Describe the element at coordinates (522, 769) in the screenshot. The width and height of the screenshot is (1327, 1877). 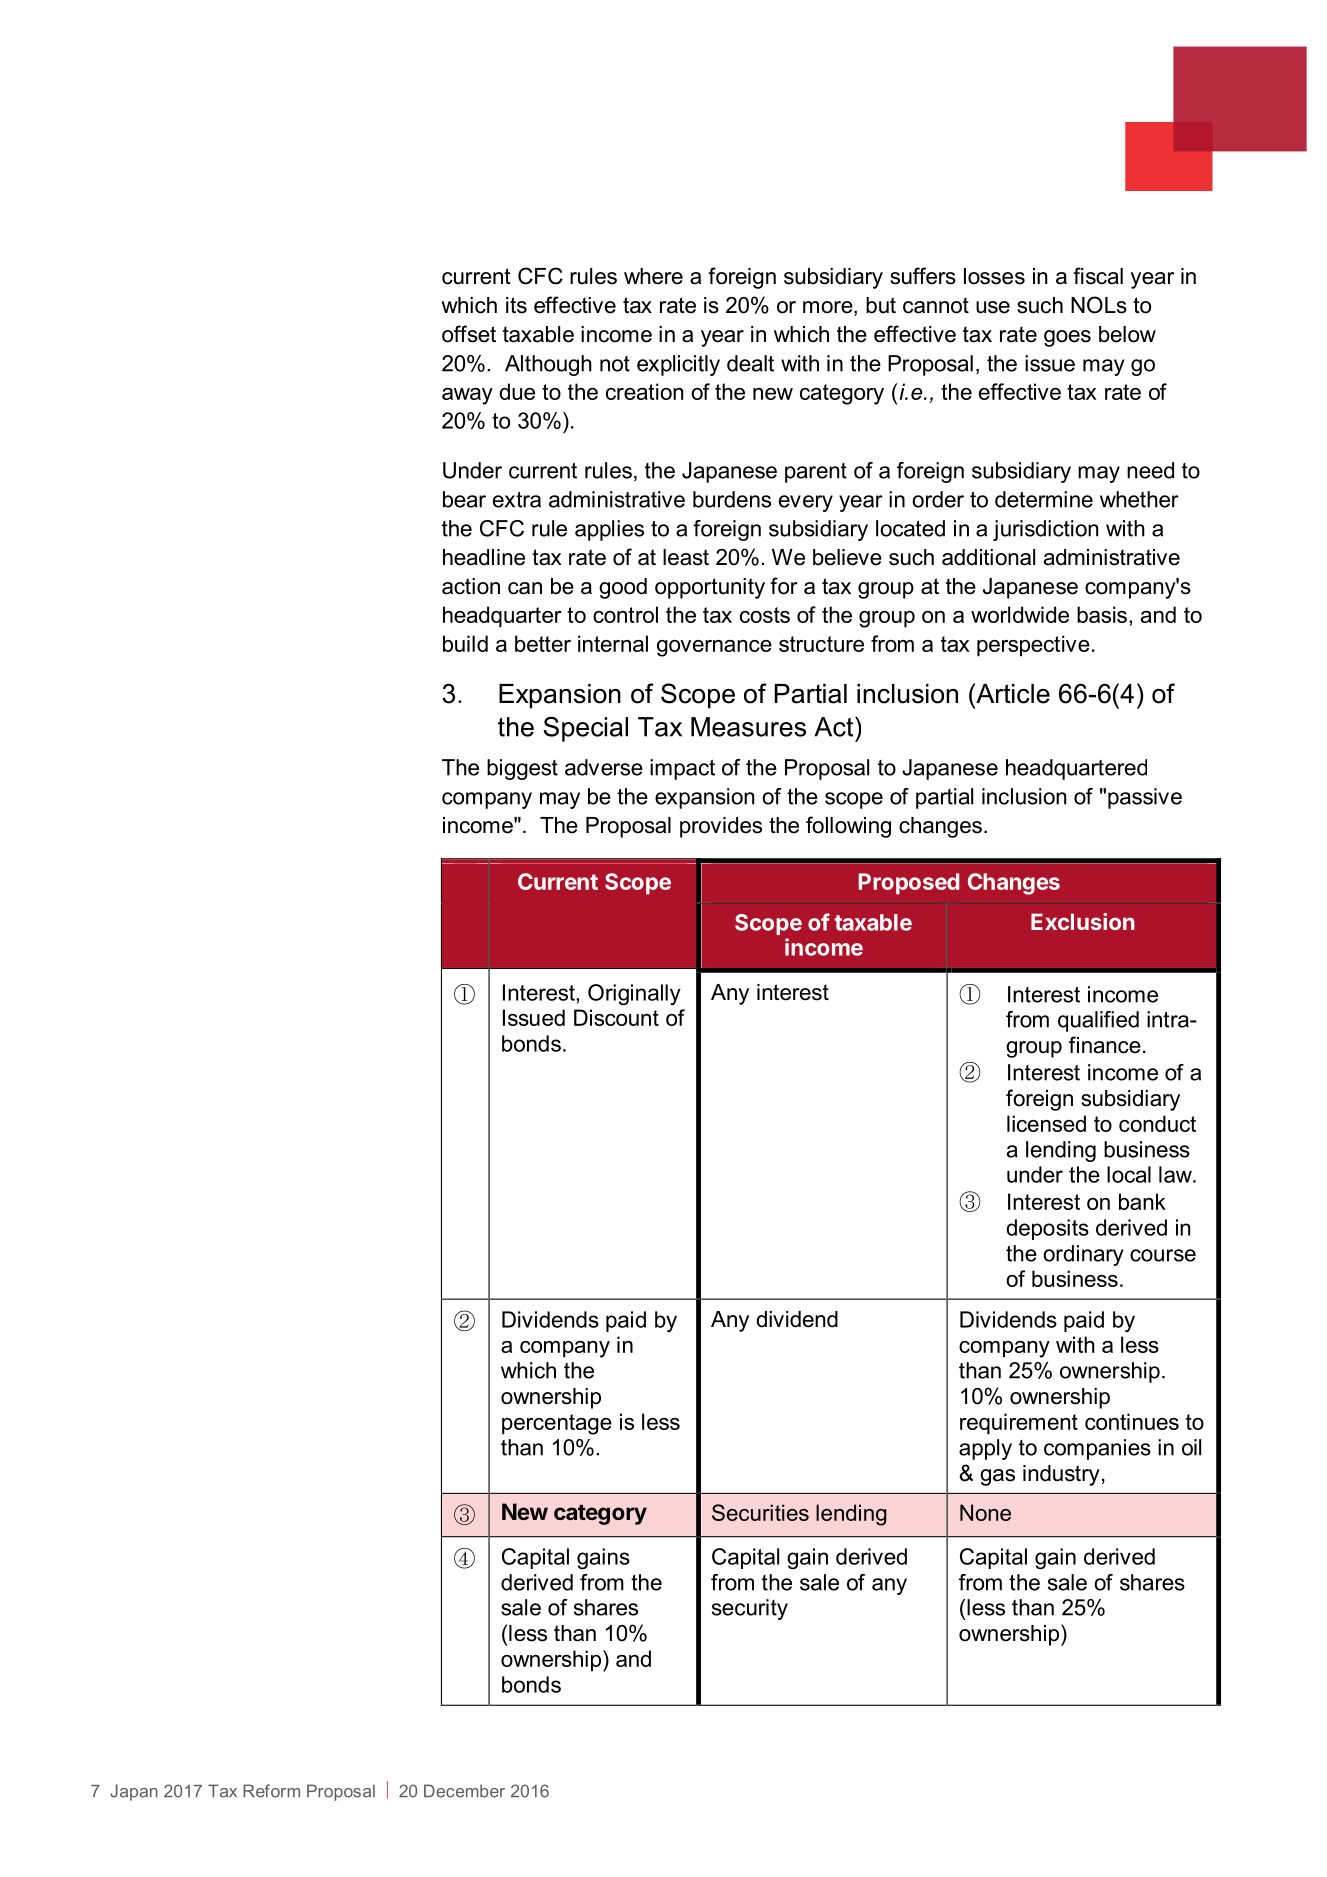
I see `biggest` at that location.
